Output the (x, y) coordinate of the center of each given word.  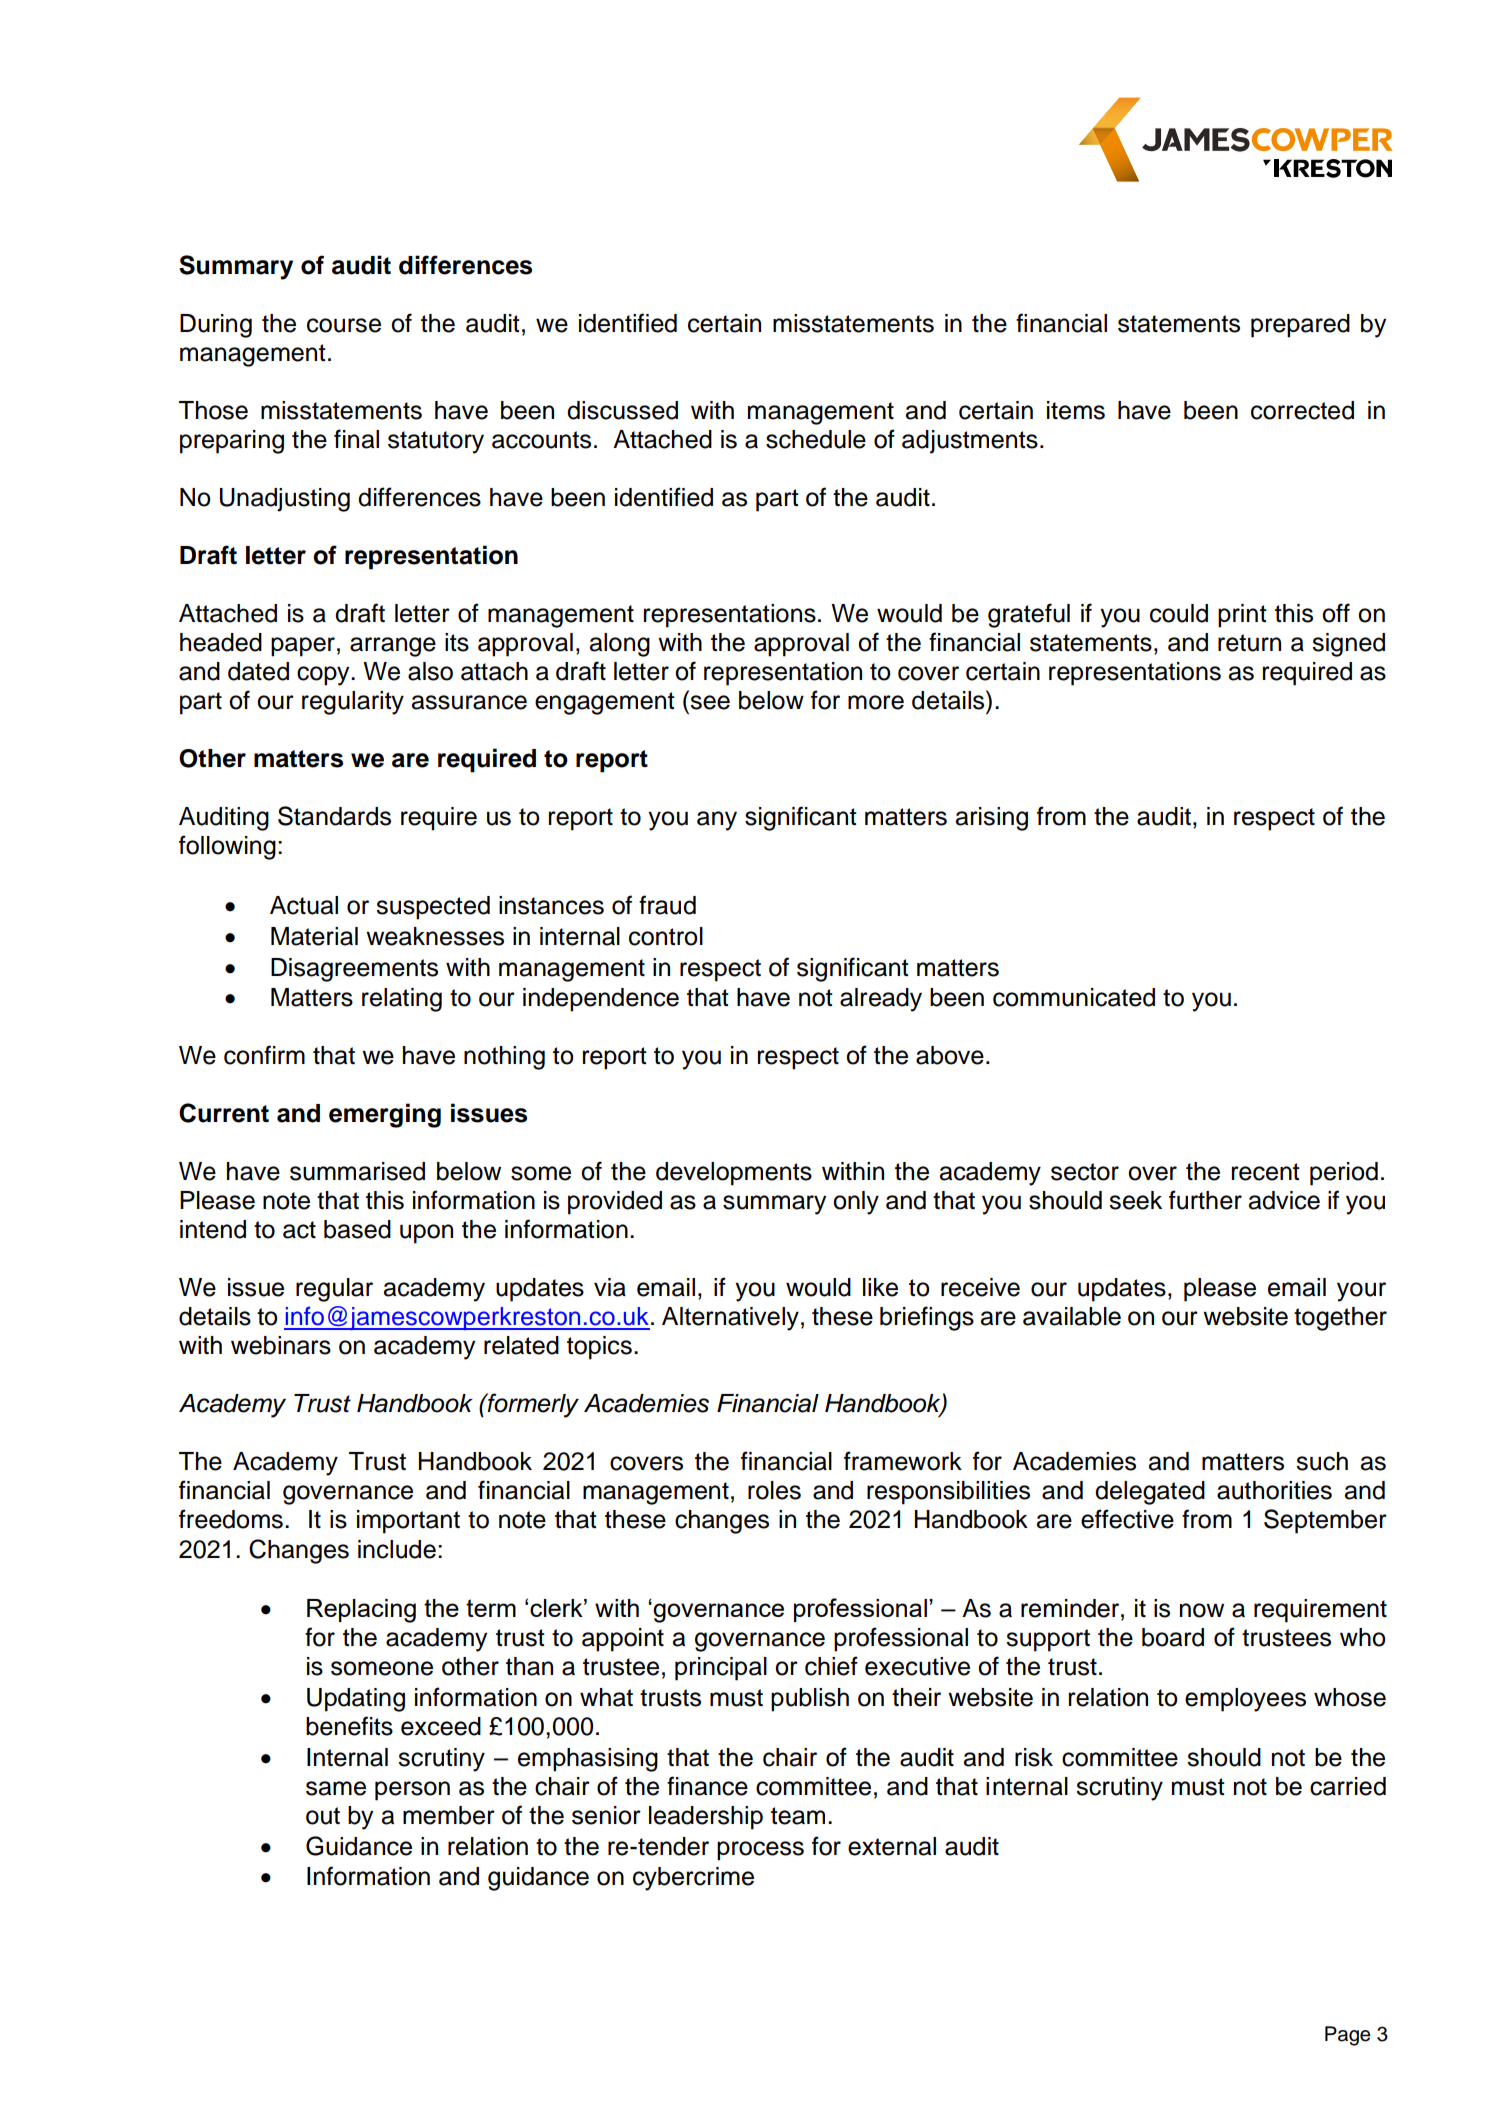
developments (734, 1174)
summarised (357, 1171)
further (1205, 1200)
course (344, 325)
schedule (816, 439)
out (323, 1816)
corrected (1302, 410)
